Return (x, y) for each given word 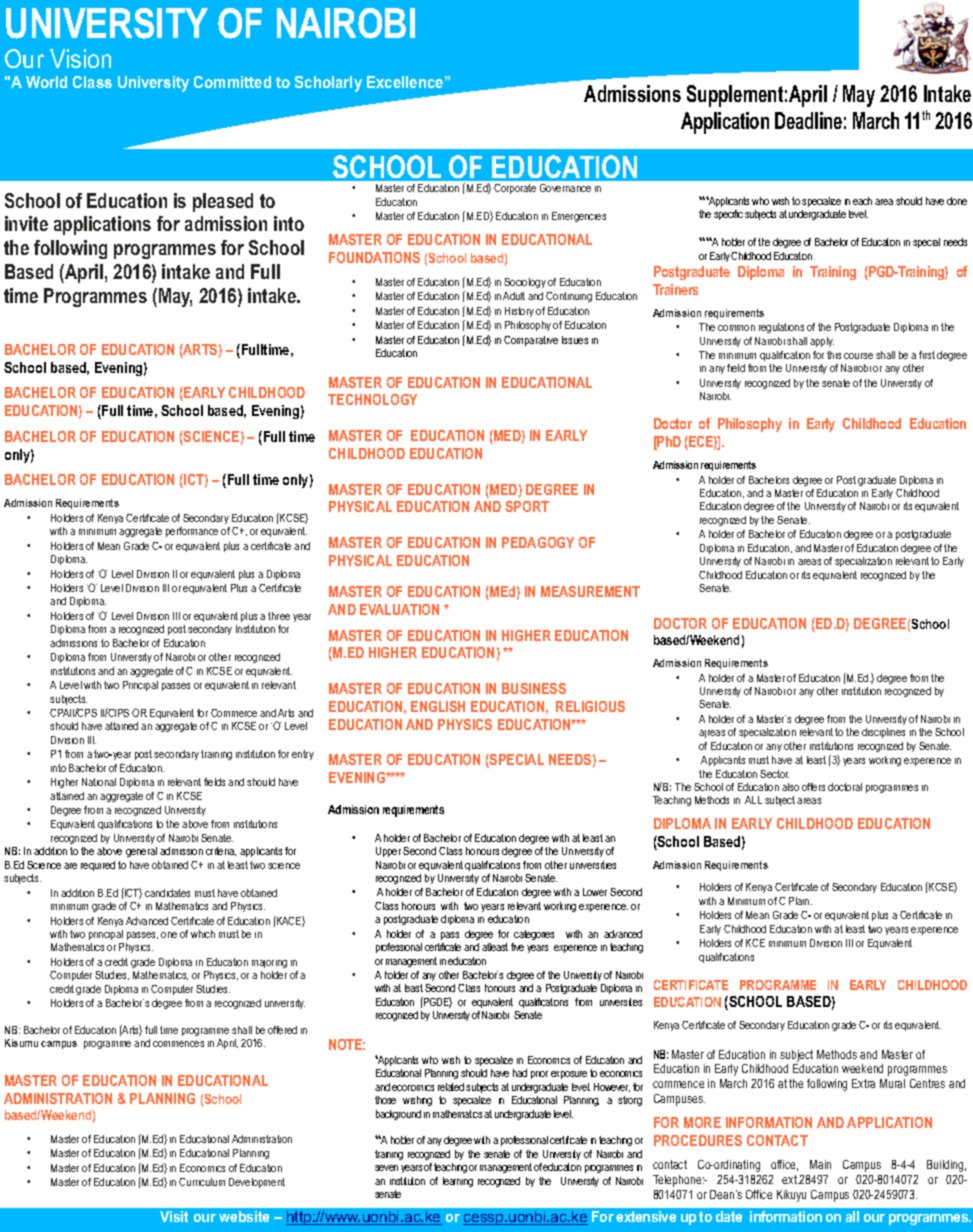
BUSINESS (534, 688)
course (858, 356)
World (46, 82)
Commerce (234, 713)
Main (820, 1164)
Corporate (515, 189)
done (957, 201)
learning (458, 1182)
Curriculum (202, 1182)
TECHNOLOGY (372, 399)
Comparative (531, 341)
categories (534, 935)
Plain (800, 901)
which (203, 934)
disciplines (883, 733)
